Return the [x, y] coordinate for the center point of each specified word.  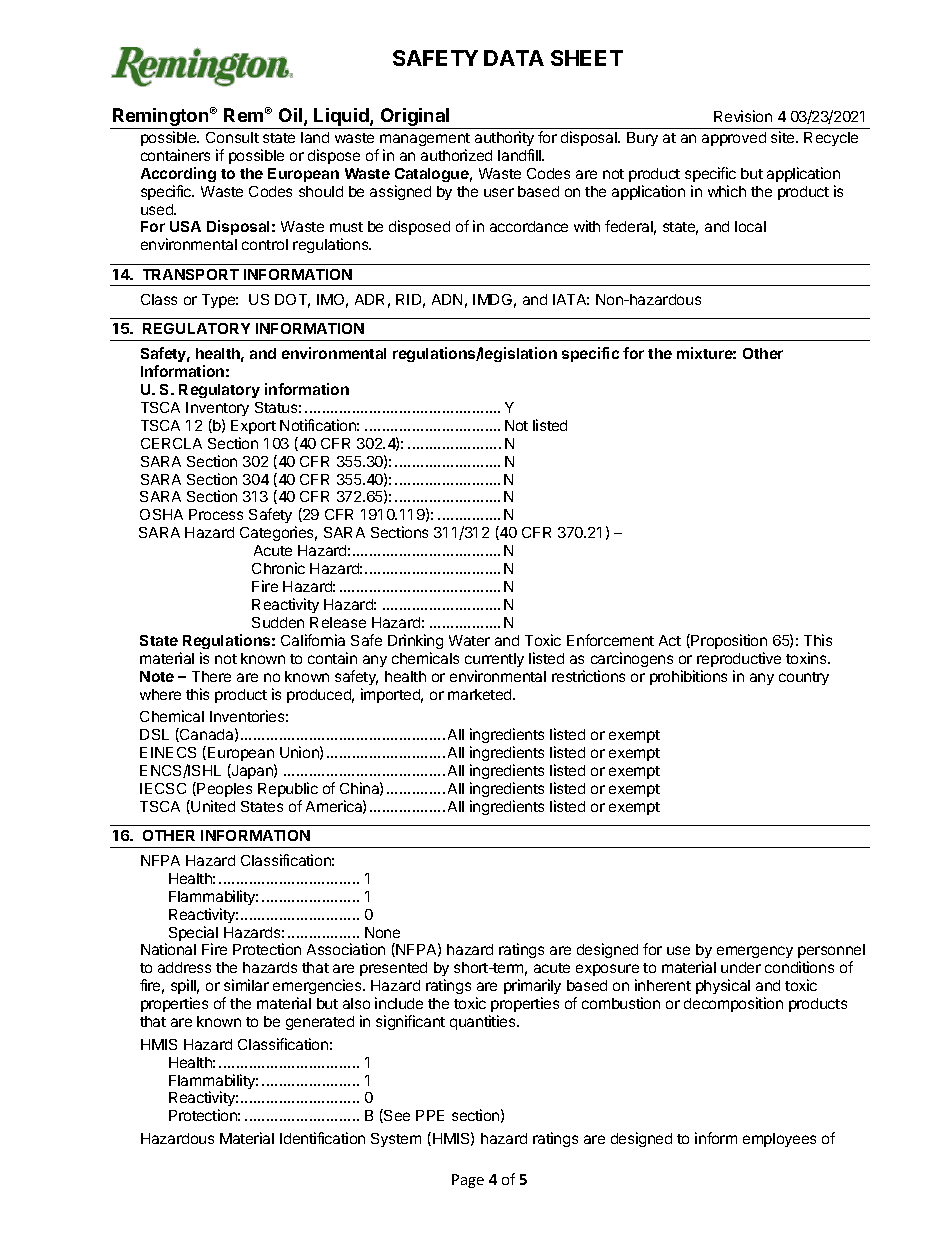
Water [469, 640]
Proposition [728, 641]
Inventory [217, 409]
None [382, 932]
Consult [232, 137]
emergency [755, 952]
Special [193, 935]
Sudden [278, 622]
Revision [743, 116]
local [750, 226]
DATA [514, 58]
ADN [447, 299]
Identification [322, 1138]
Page [468, 1181]
